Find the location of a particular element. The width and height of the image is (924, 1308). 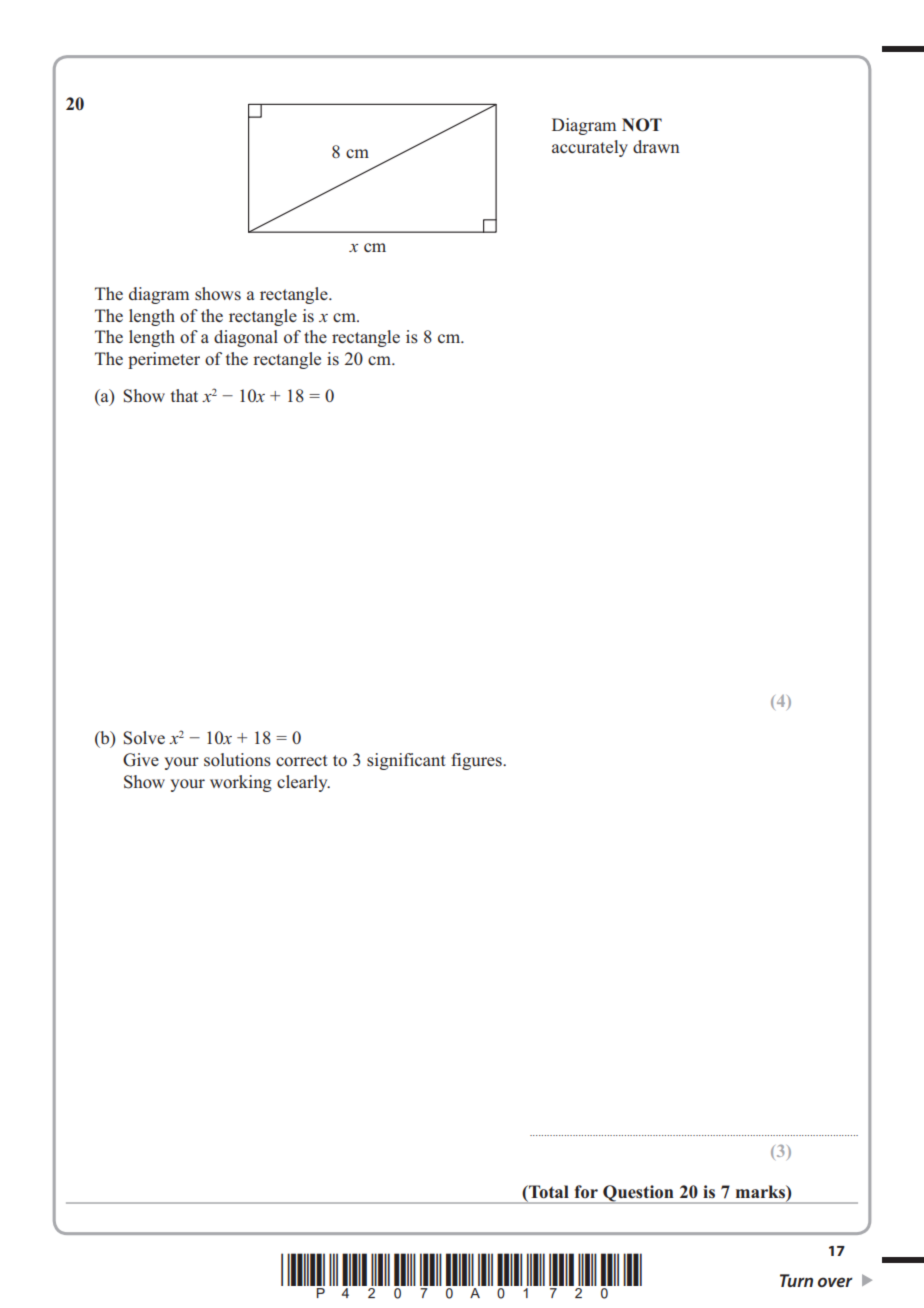

diagonal is located at coordinates (246, 338).
